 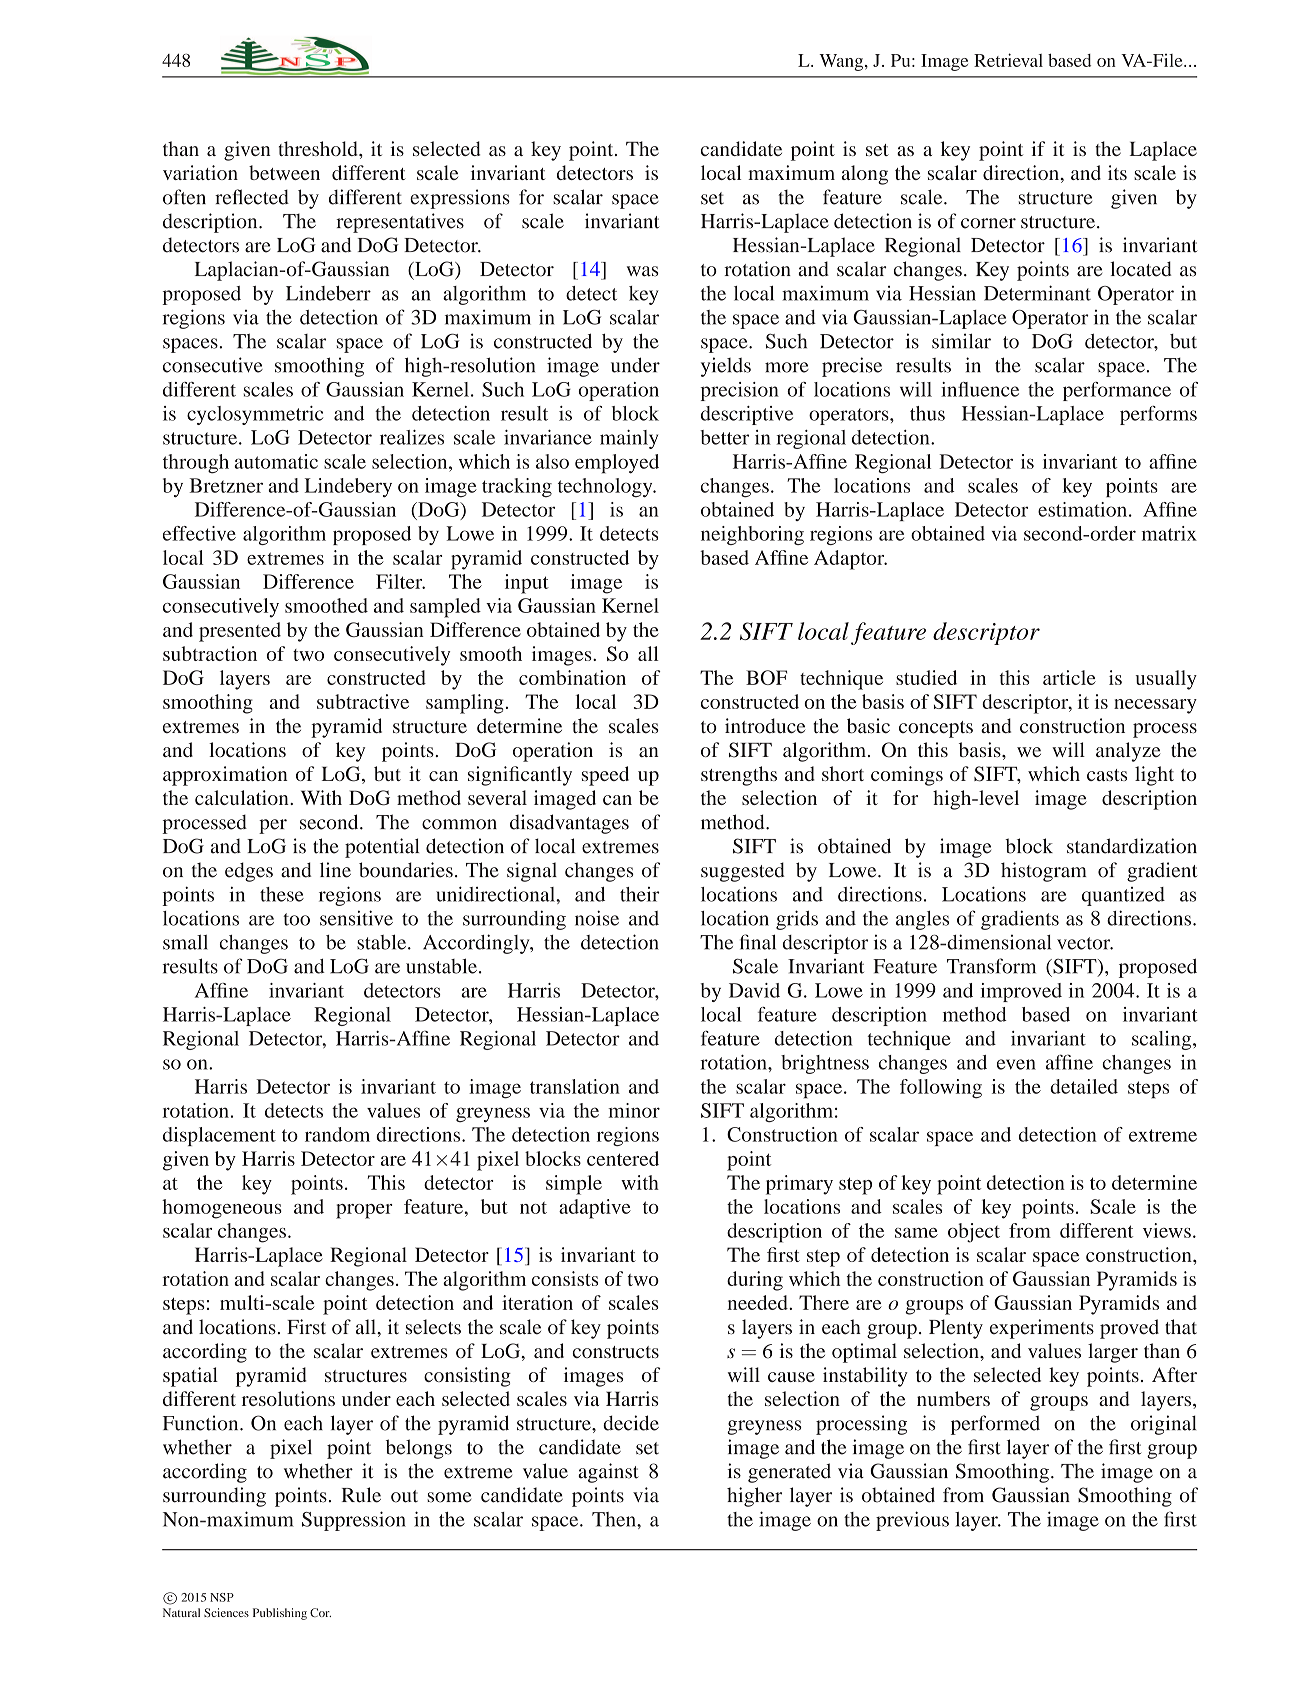 I want to click on proper, so click(x=364, y=1211).
